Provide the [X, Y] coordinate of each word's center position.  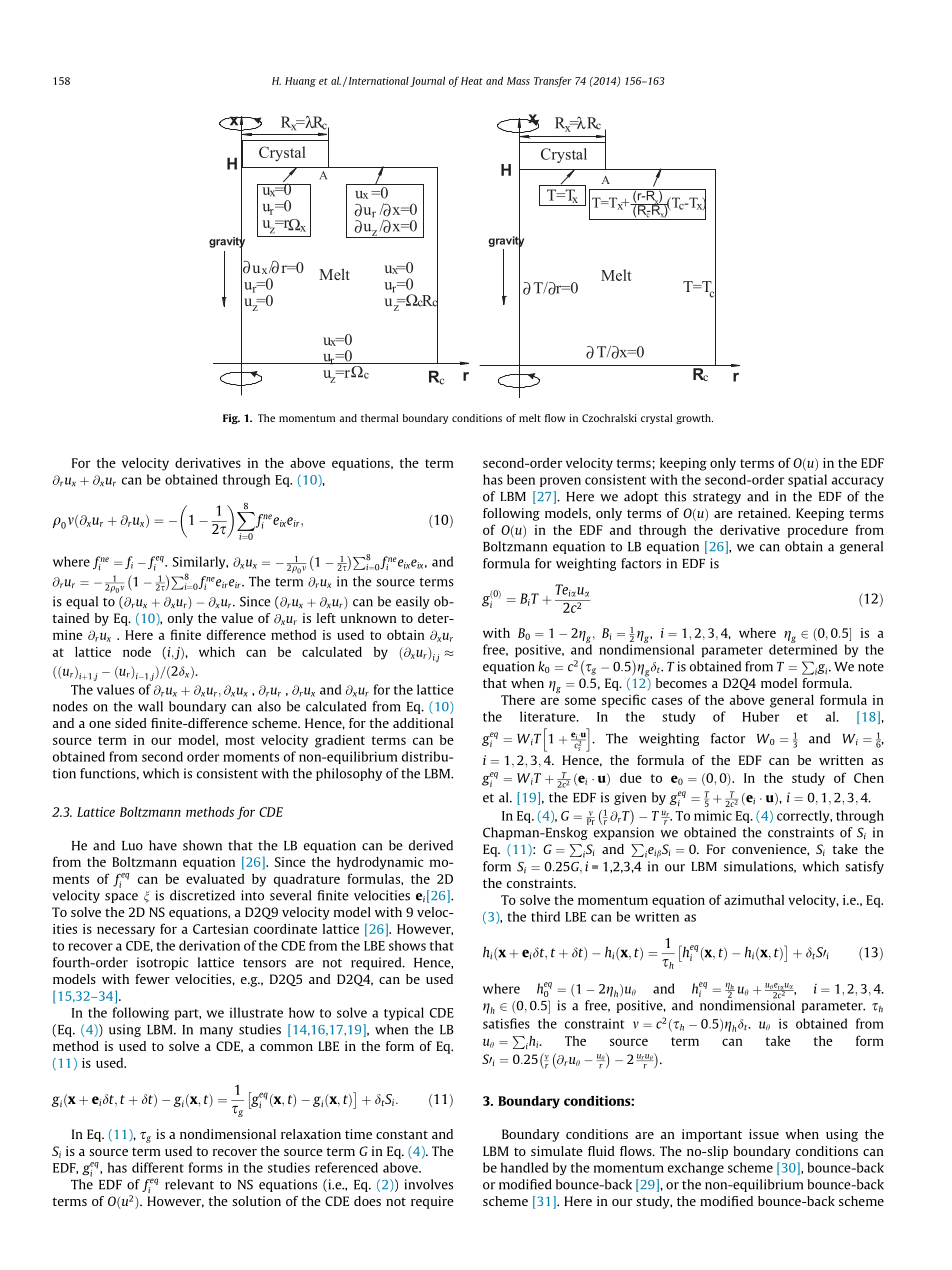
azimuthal [754, 900]
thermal [379, 418]
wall [150, 706]
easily [413, 602]
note [871, 667]
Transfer [553, 81]
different [158, 1167]
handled [524, 1167]
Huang [300, 82]
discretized [202, 895]
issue [764, 1134]
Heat [472, 81]
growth [694, 419]
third [545, 916]
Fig [231, 419]
